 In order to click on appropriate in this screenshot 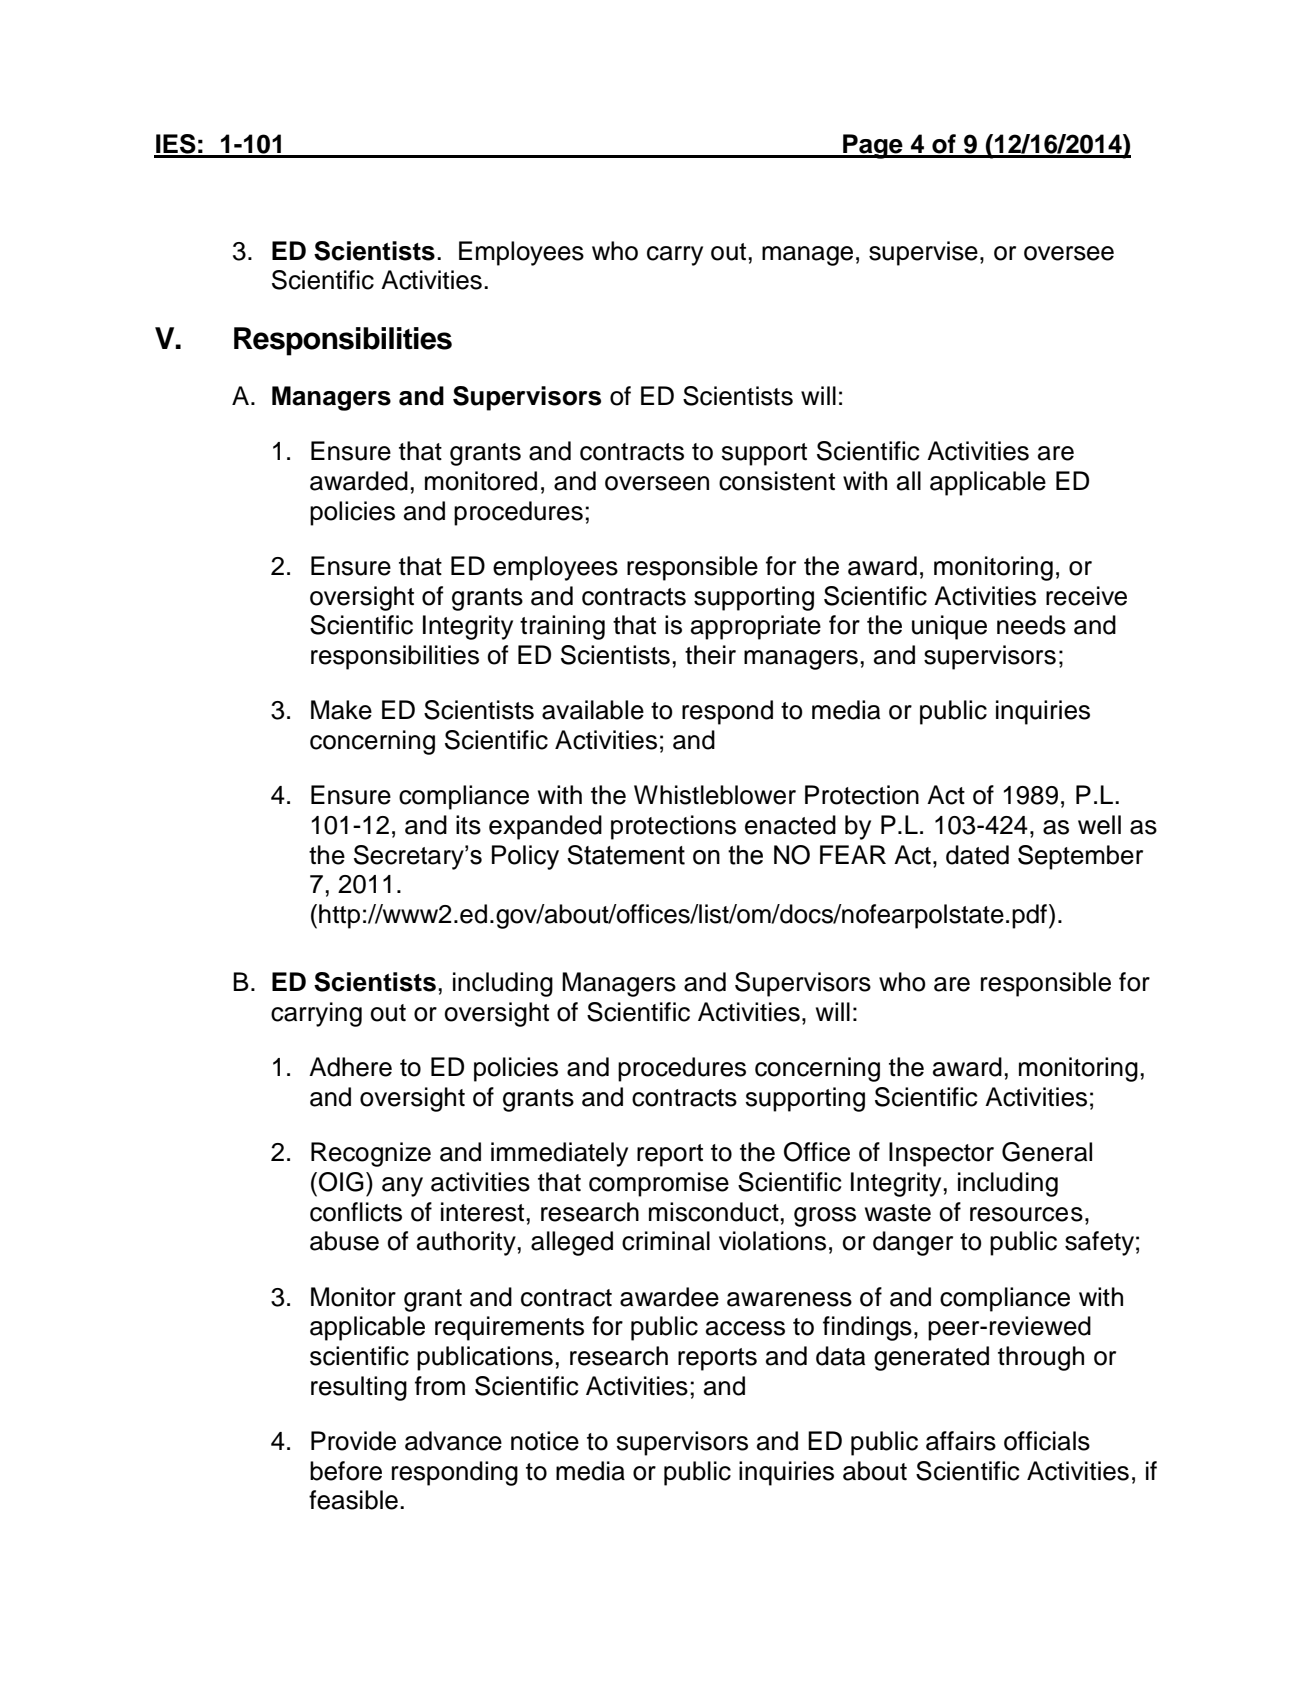, I will do `click(756, 627)`.
